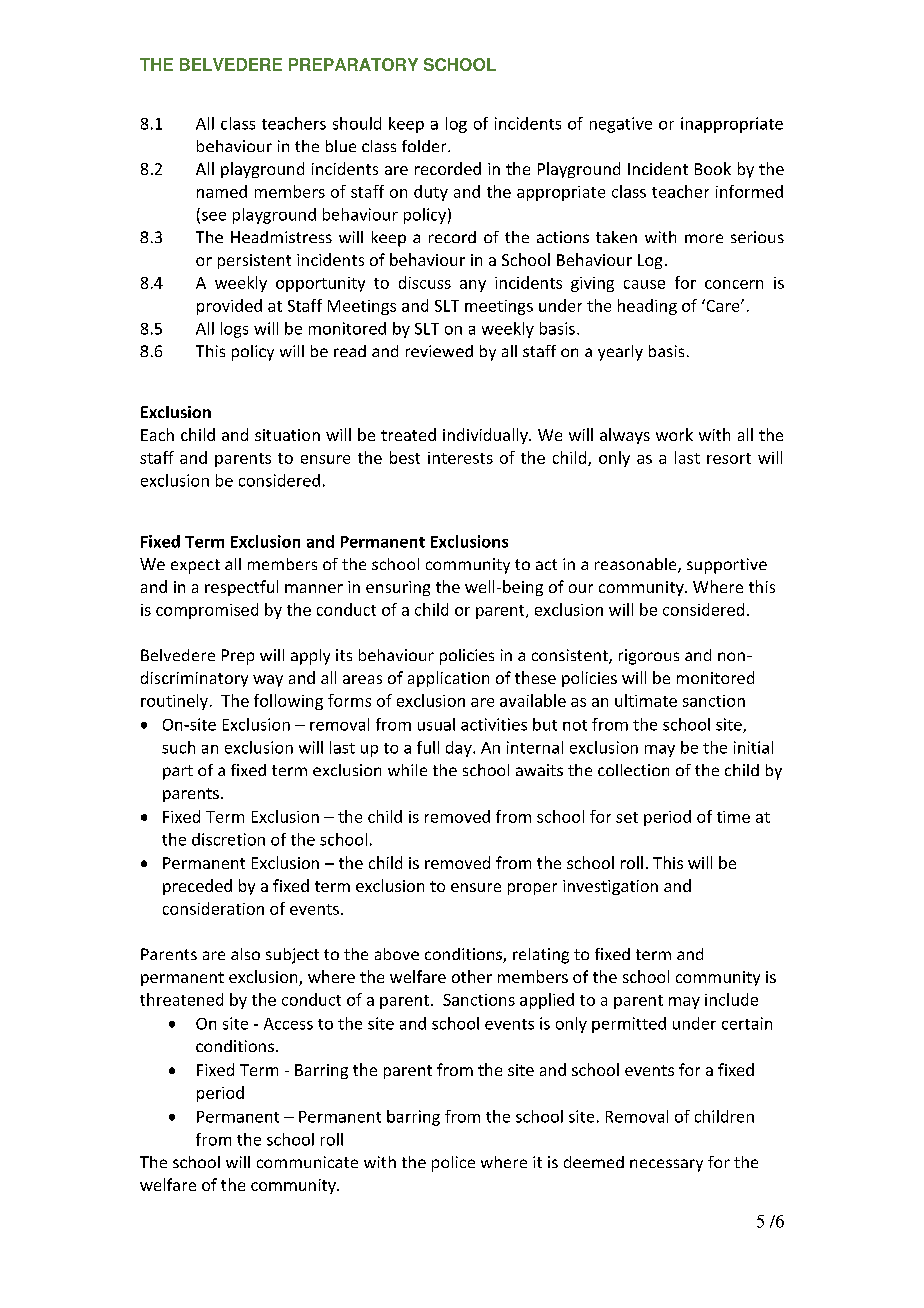 This page has height=1308, width=924. I want to click on resort, so click(729, 458).
